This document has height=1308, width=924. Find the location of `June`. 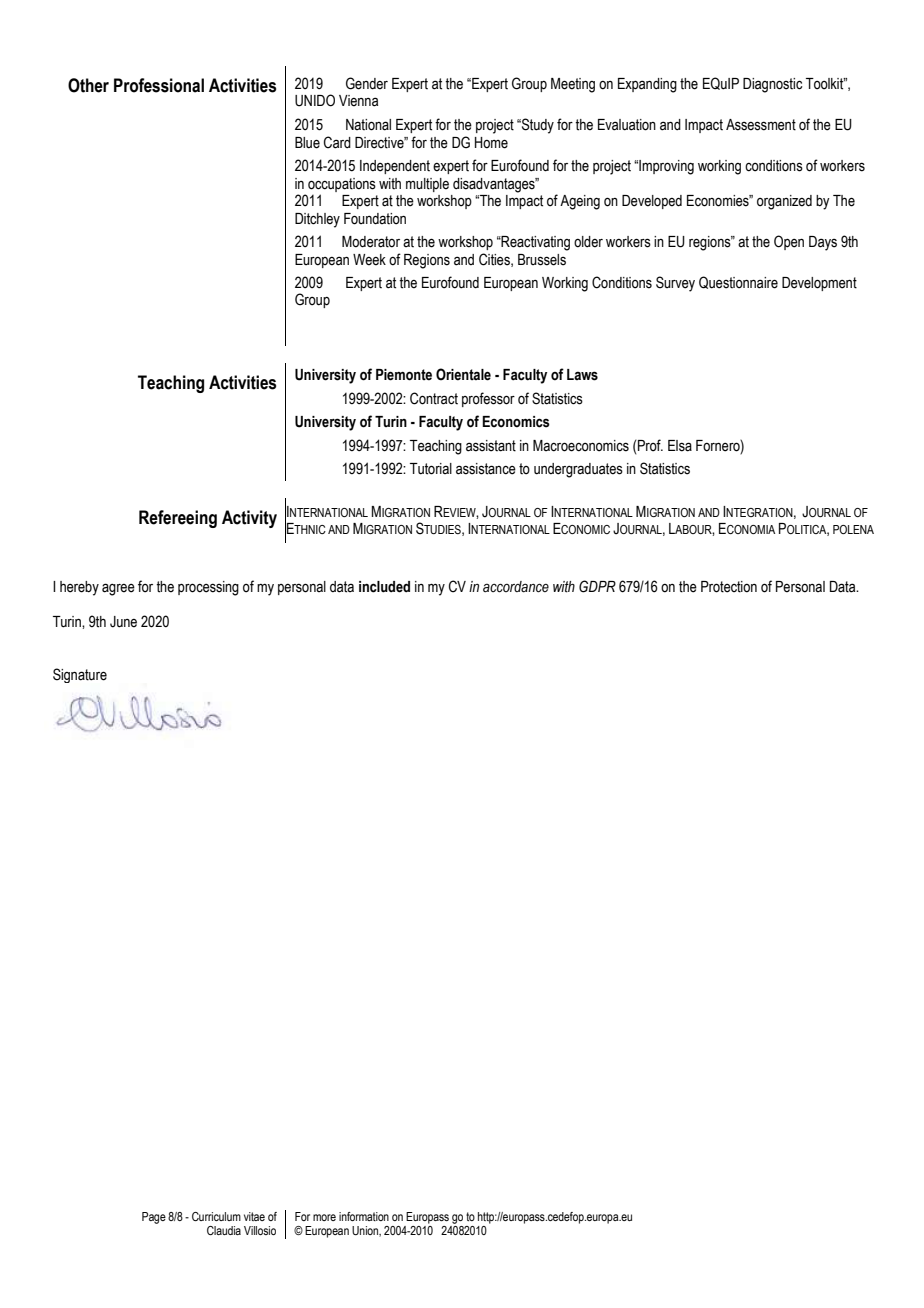

June is located at coordinates (123, 622).
